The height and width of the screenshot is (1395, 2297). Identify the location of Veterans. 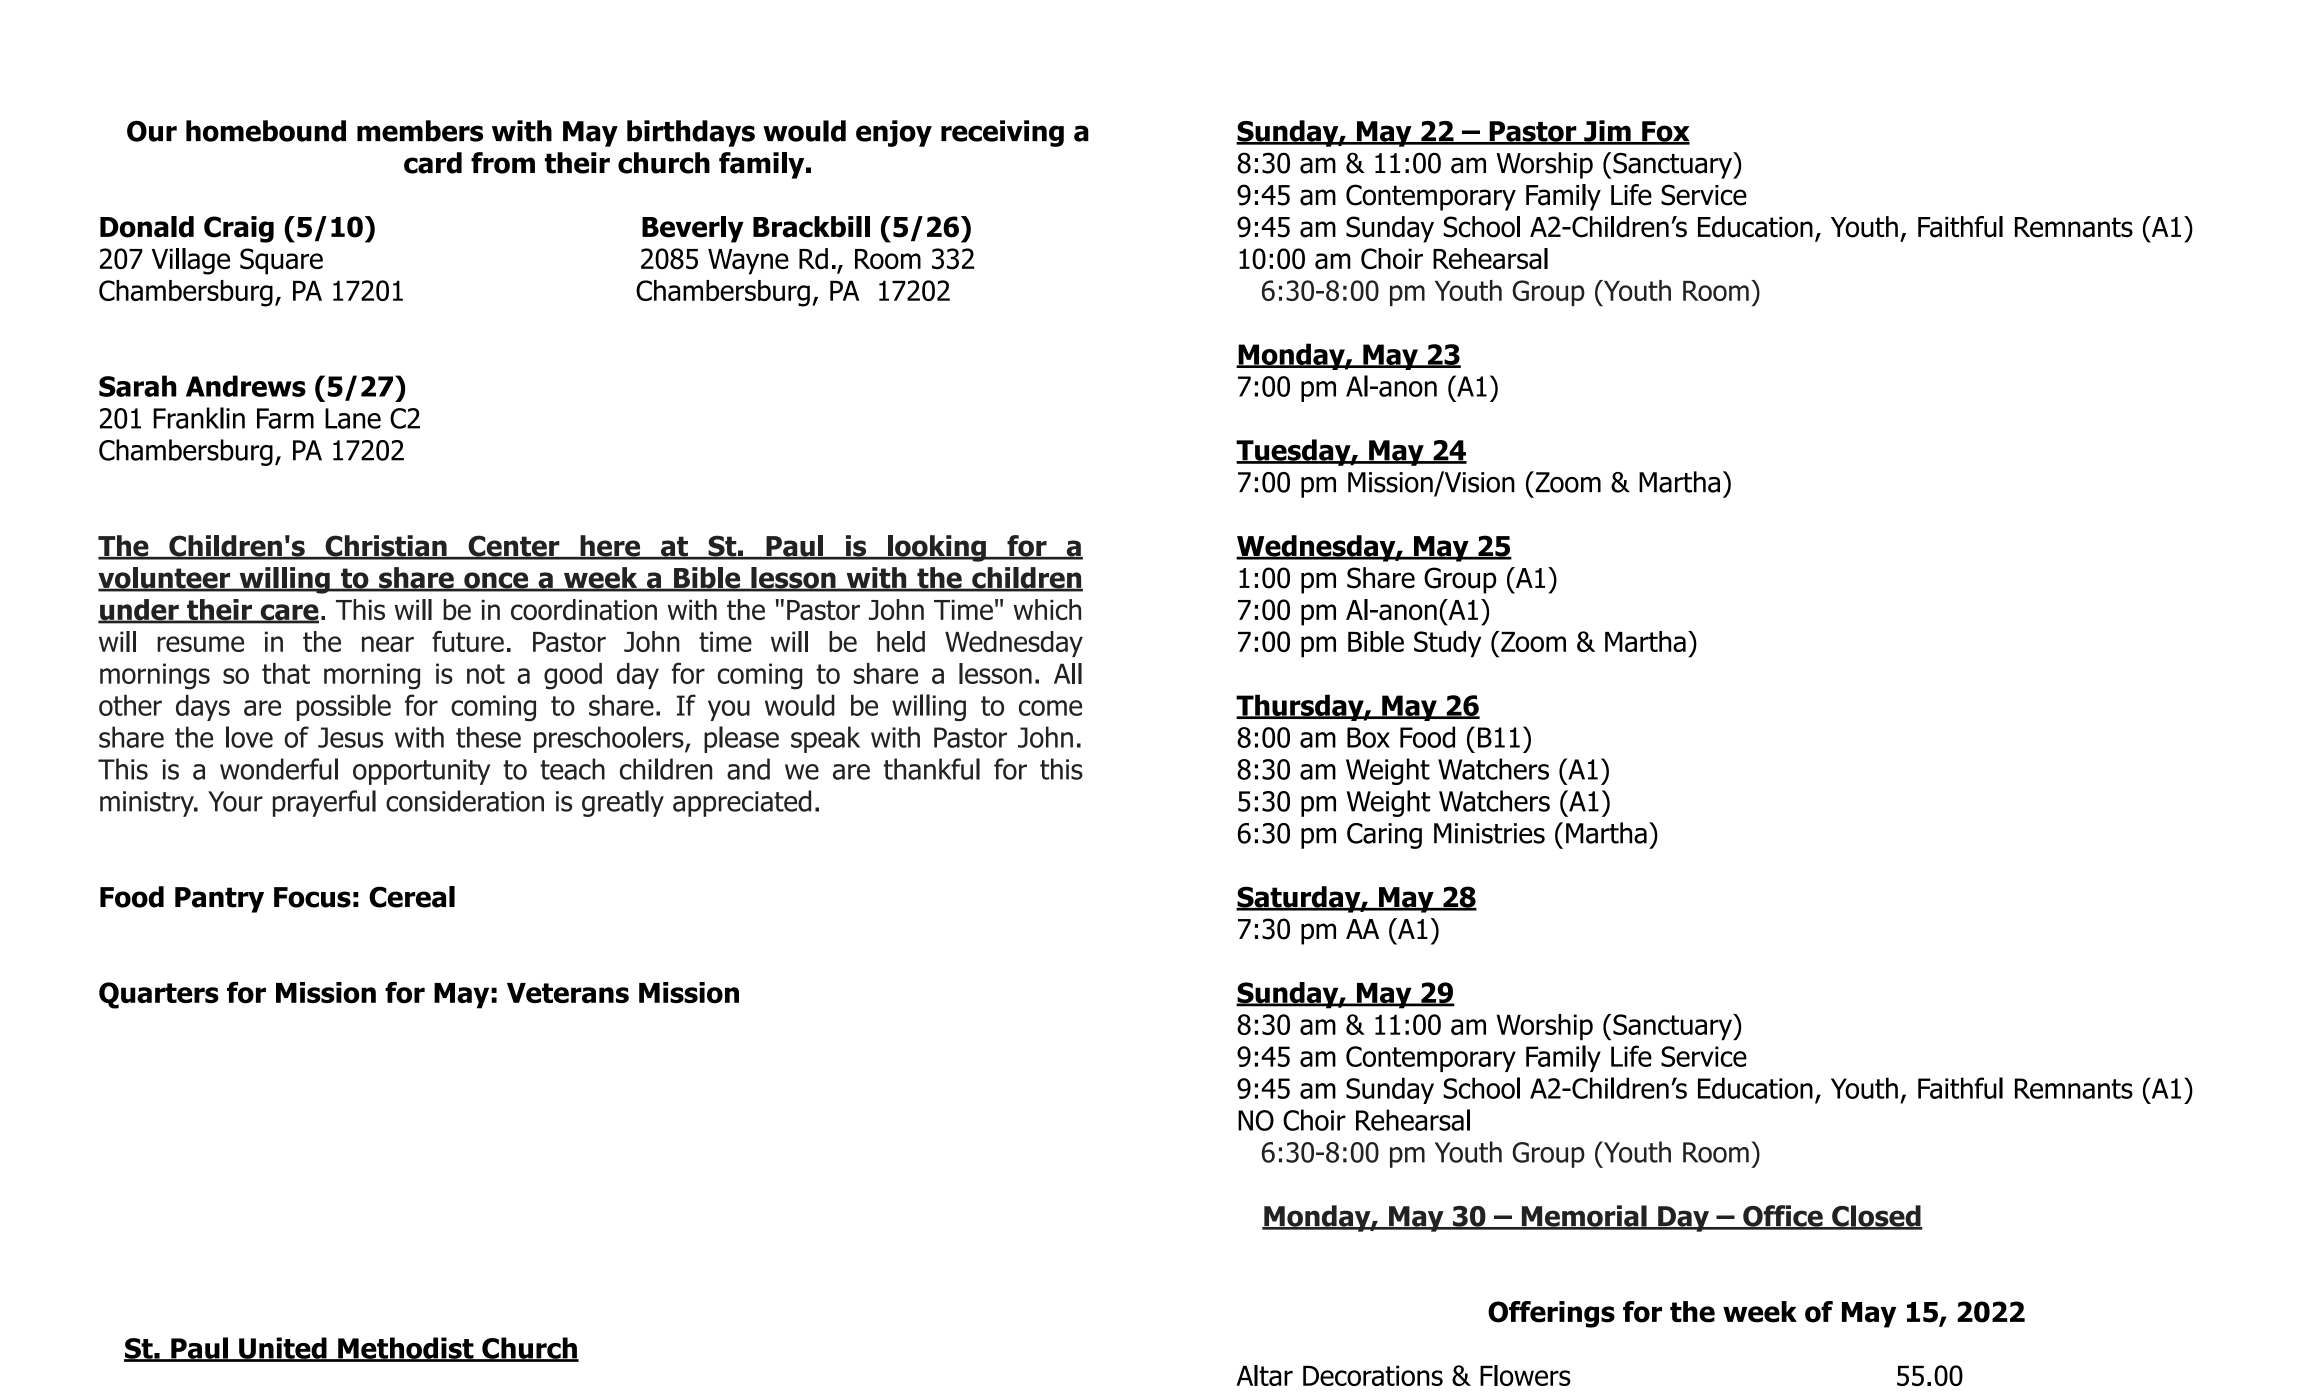
(568, 993).
